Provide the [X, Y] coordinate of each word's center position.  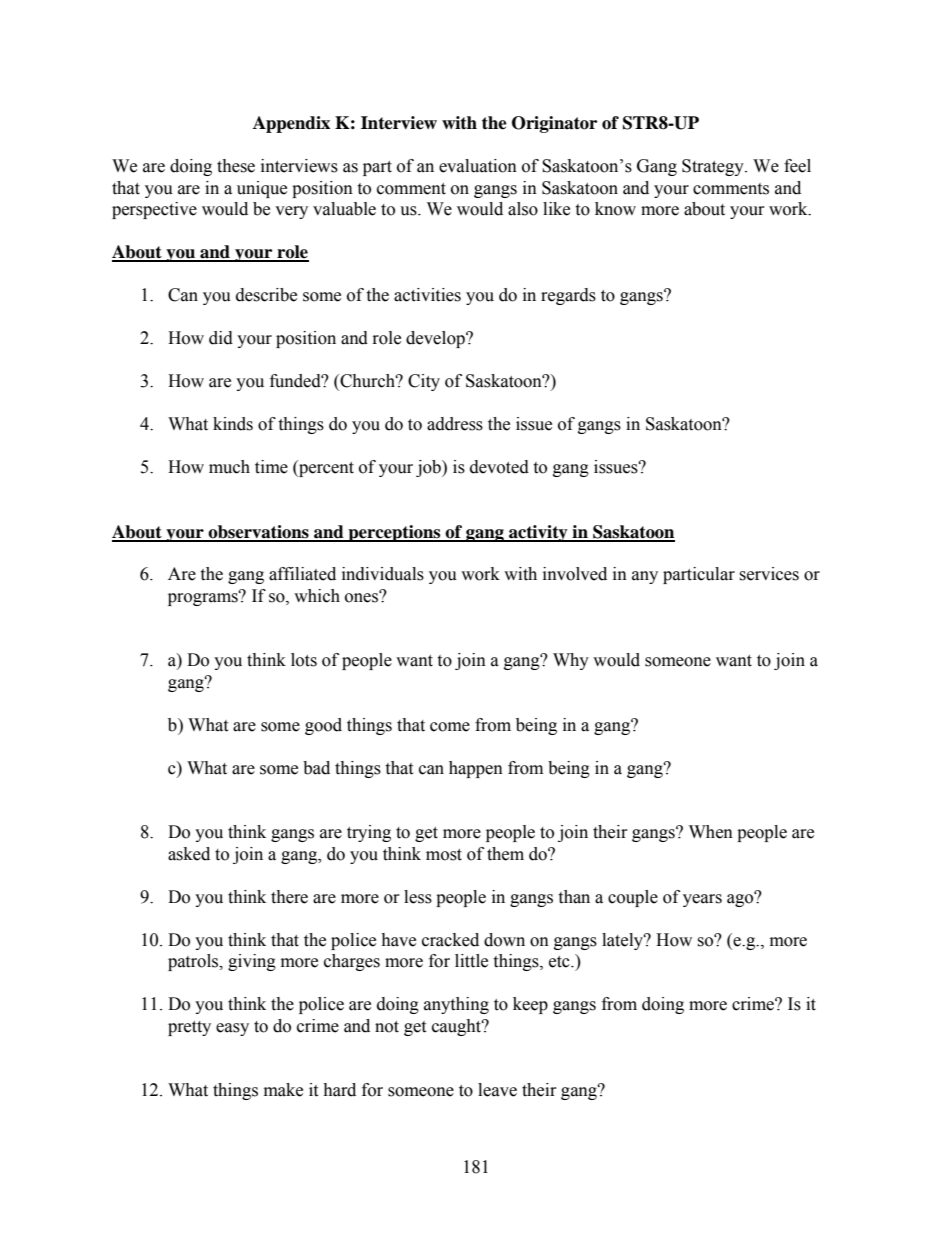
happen [476, 769]
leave [497, 1090]
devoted [499, 467]
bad [316, 768]
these [236, 166]
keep [530, 1005]
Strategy [714, 167]
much [229, 467]
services [769, 574]
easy [232, 1029]
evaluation [478, 166]
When [711, 832]
